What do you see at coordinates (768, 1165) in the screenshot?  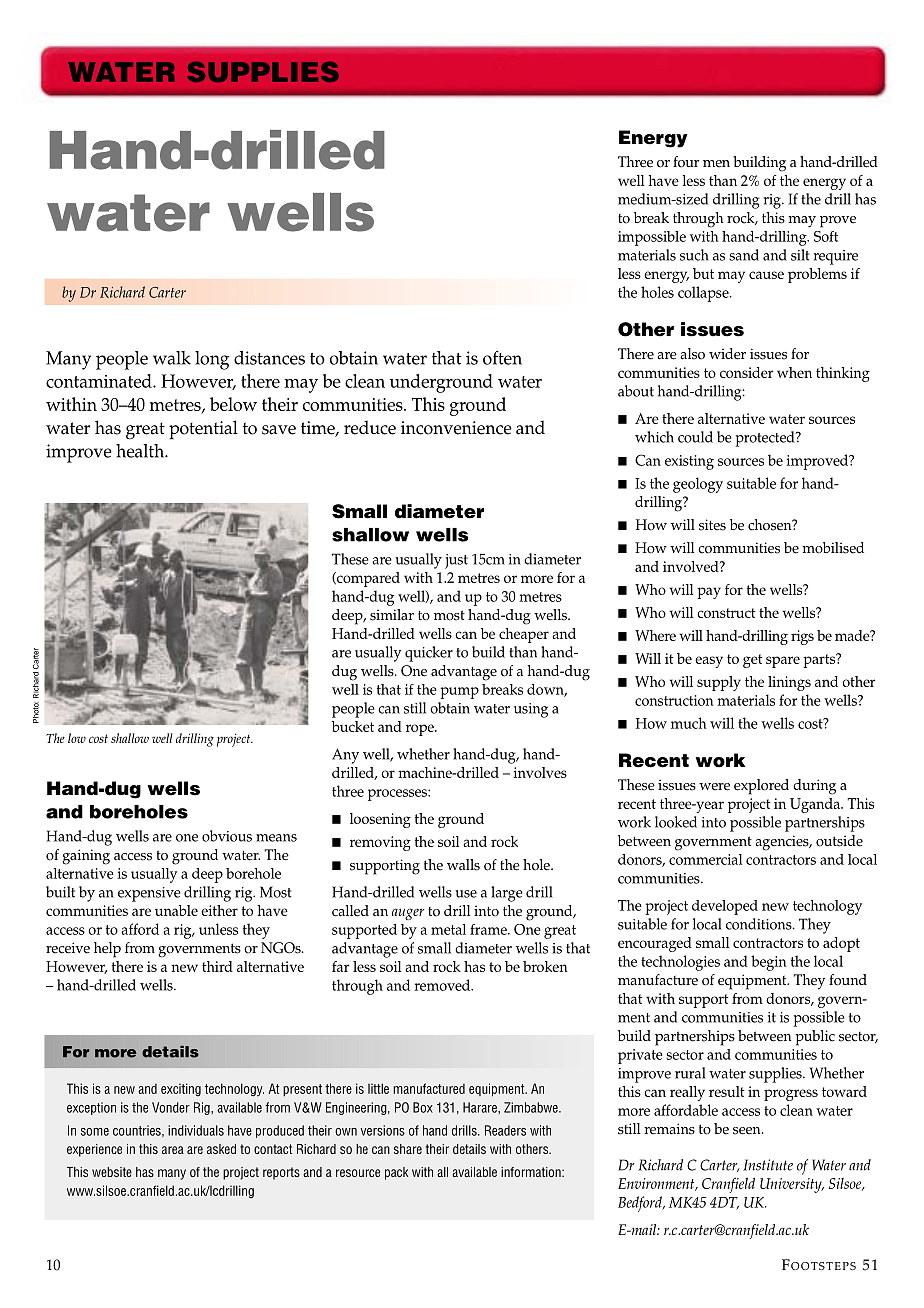 I see `Institute` at bounding box center [768, 1165].
